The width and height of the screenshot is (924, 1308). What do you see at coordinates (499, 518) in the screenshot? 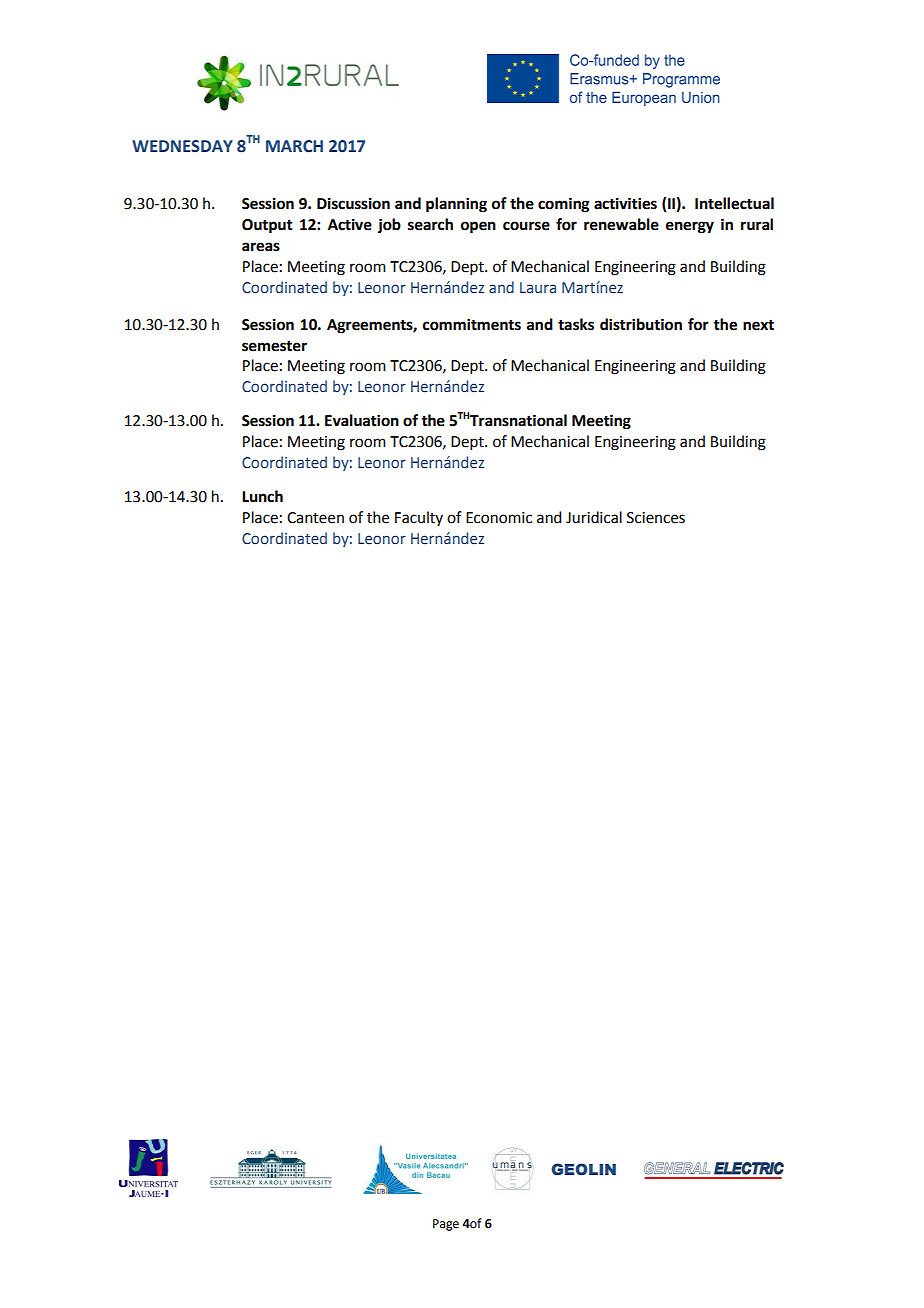
I see `Economic` at bounding box center [499, 518].
